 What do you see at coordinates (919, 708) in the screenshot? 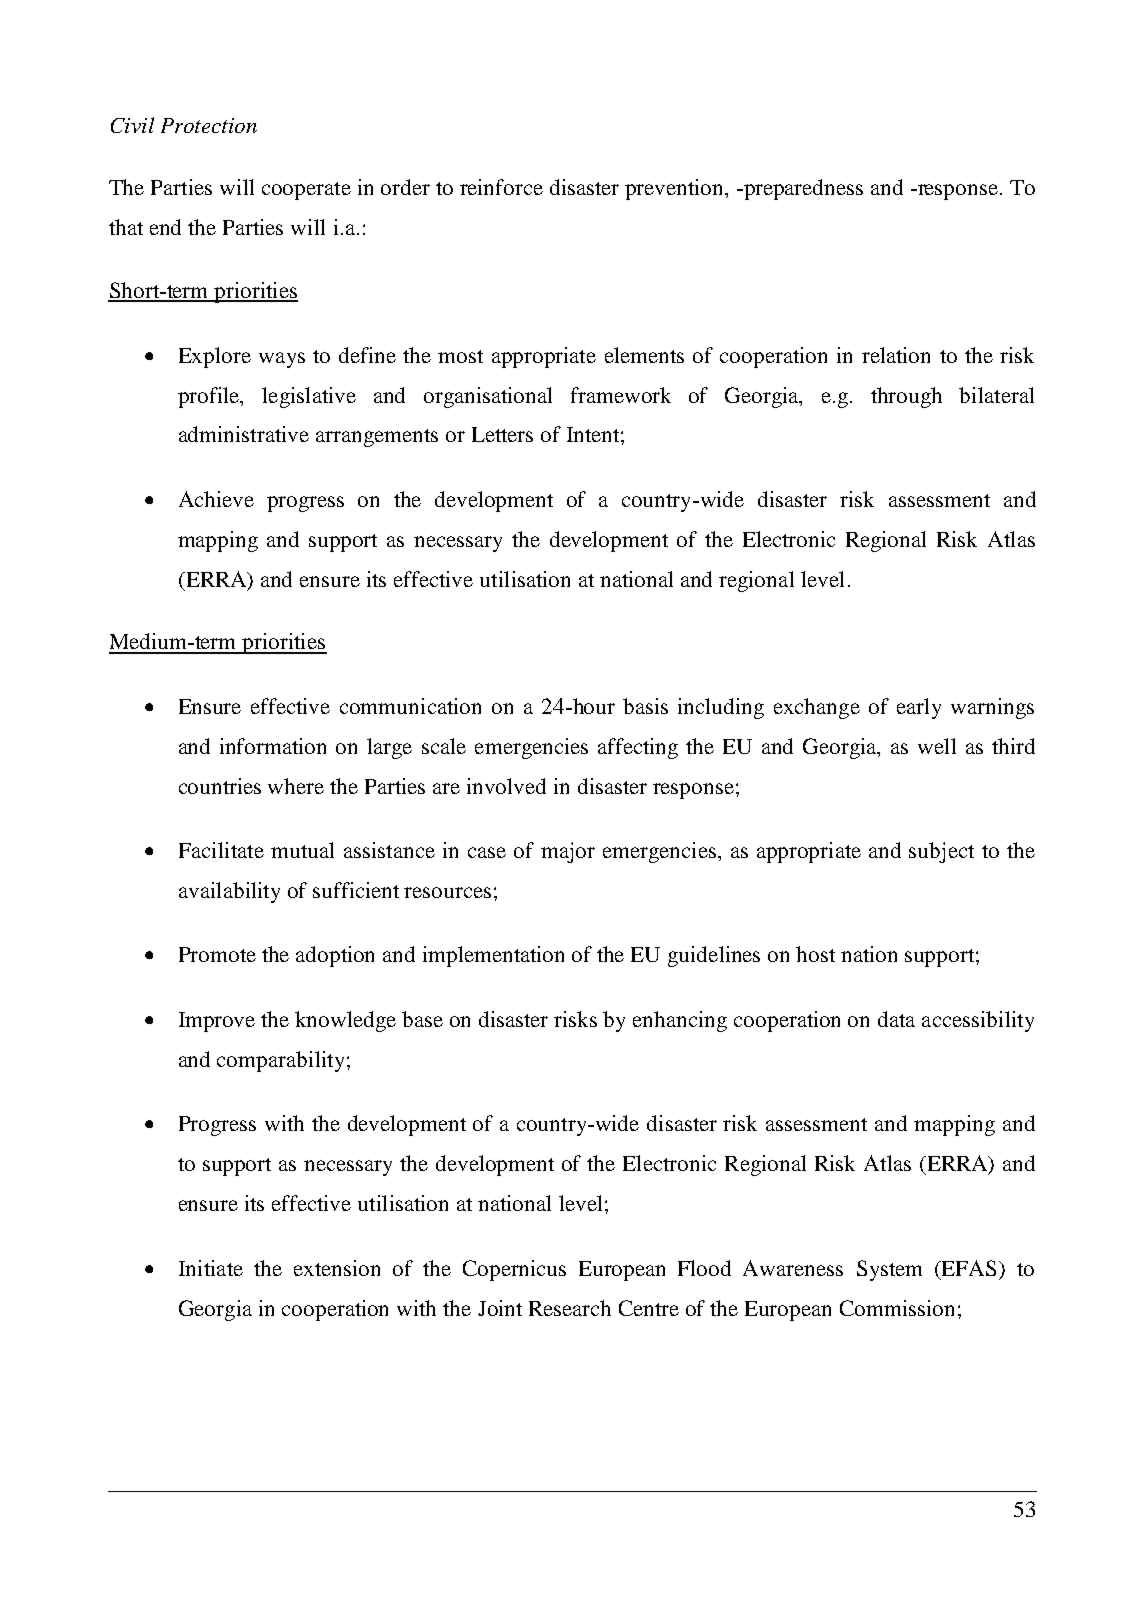
I see `early` at bounding box center [919, 708].
